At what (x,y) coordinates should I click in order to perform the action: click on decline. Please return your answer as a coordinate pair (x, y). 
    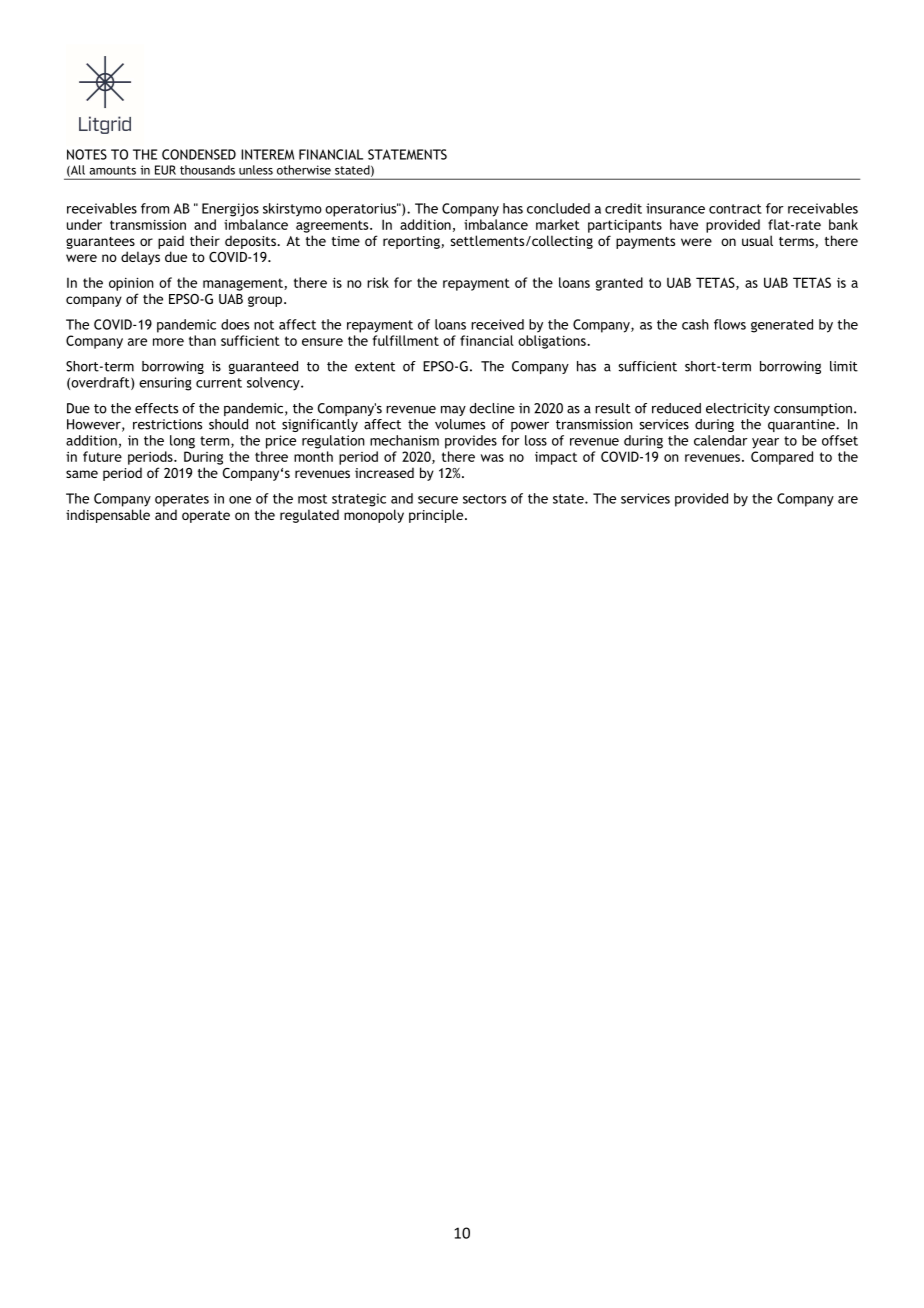
    Looking at the image, I should click on (492, 408).
